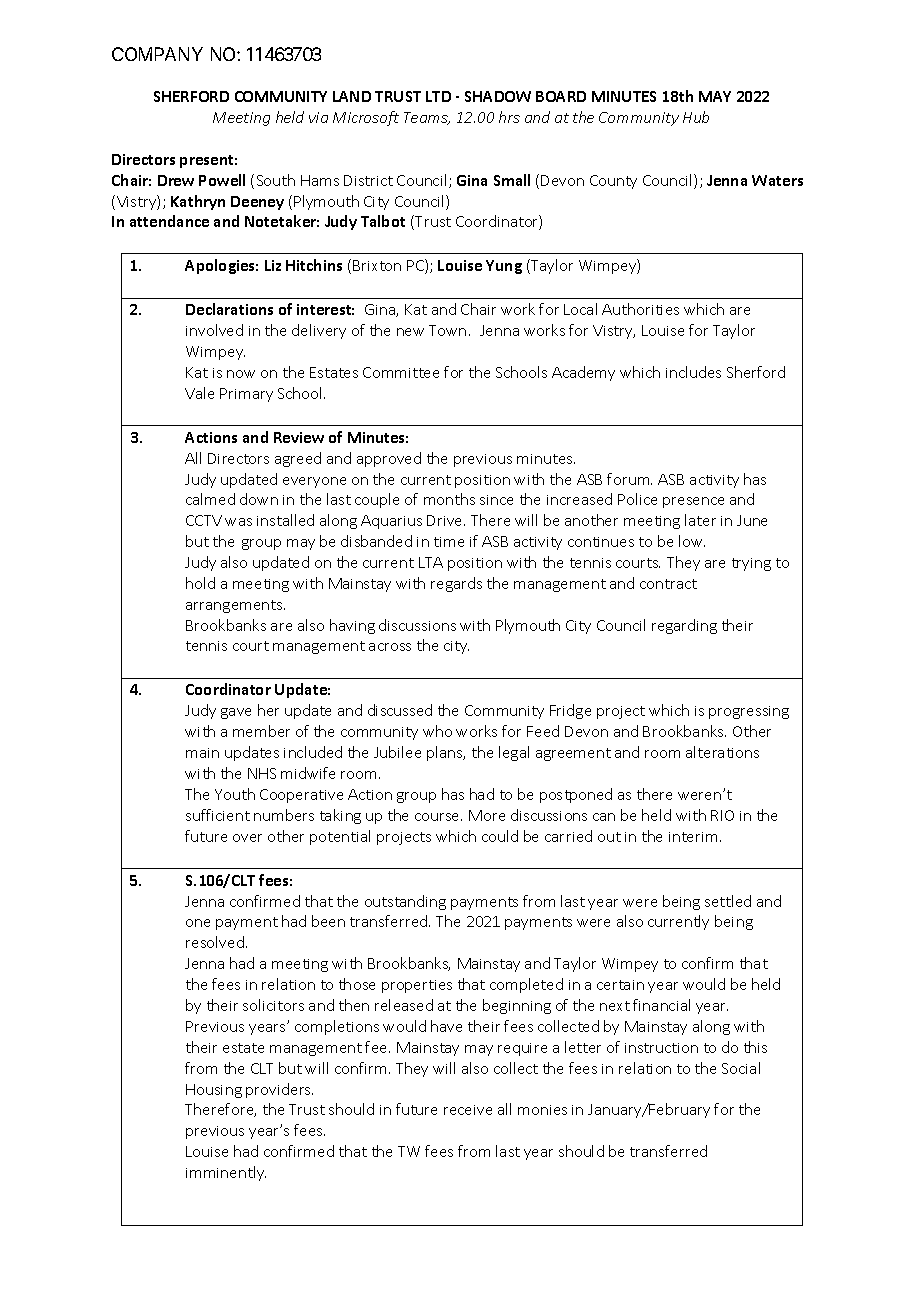  I want to click on receive, so click(468, 1110).
